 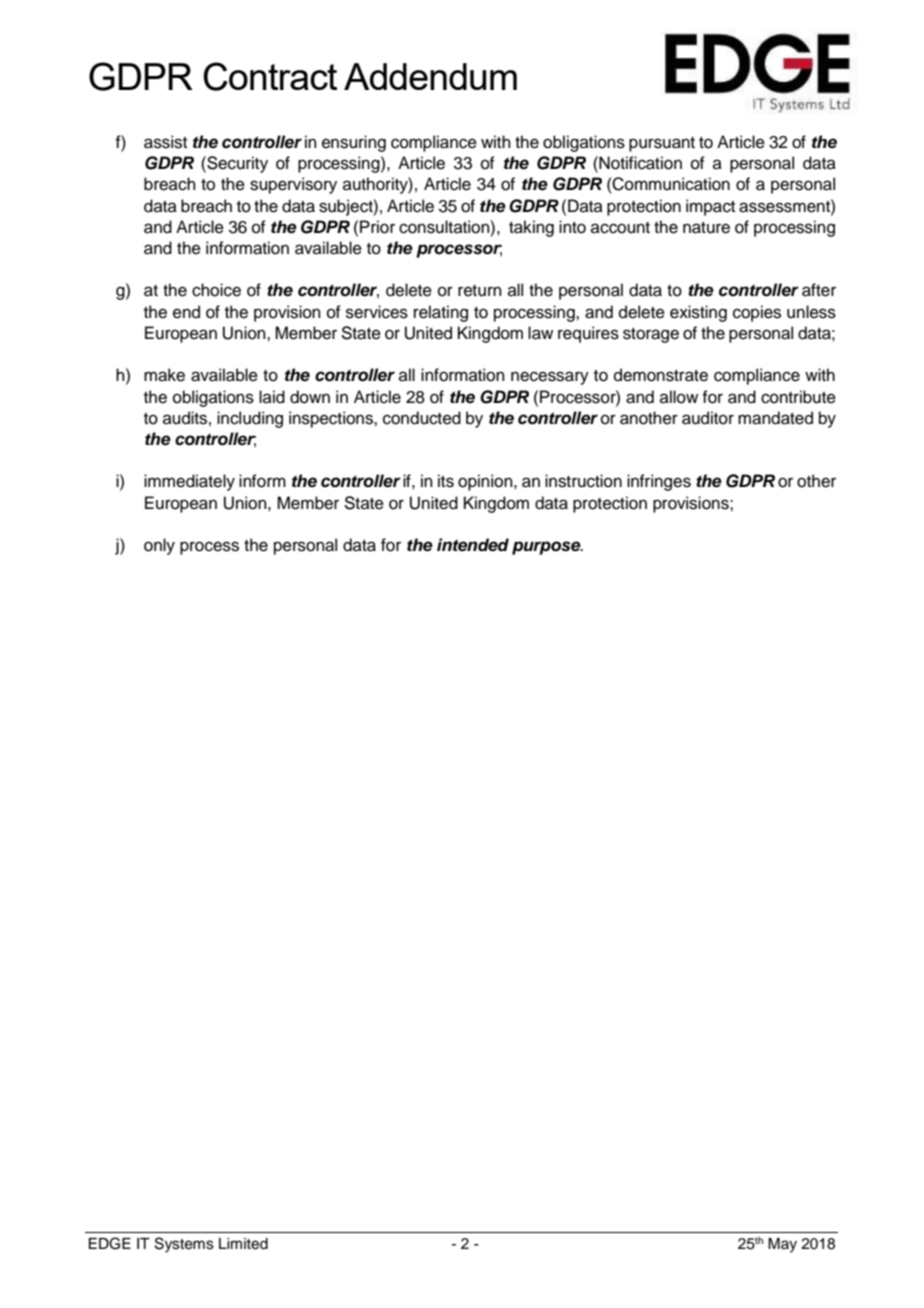 What do you see at coordinates (662, 144) in the image?
I see `pursuant` at bounding box center [662, 144].
